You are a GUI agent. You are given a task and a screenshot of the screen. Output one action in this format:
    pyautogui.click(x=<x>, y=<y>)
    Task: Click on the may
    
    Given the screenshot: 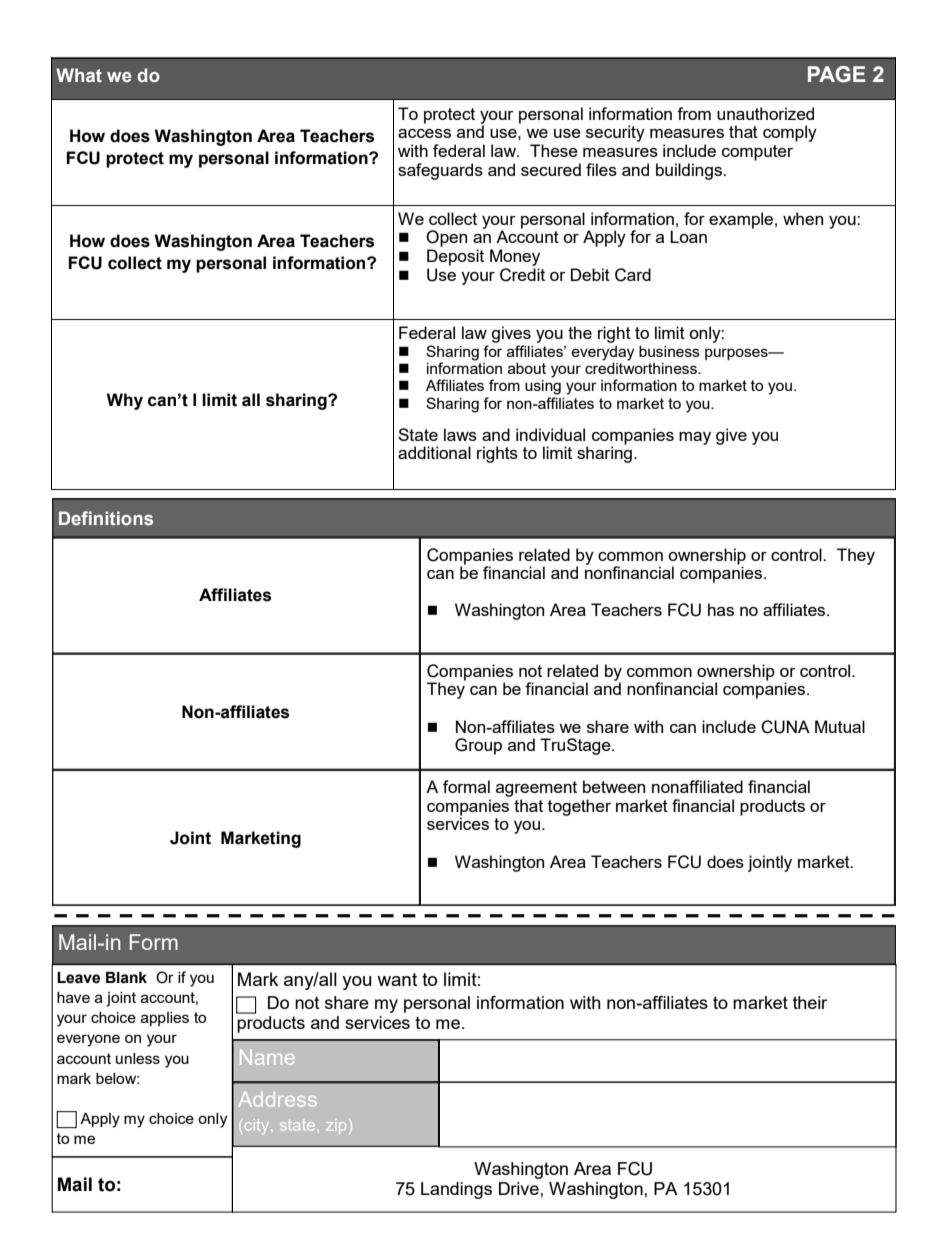 What is the action you would take?
    pyautogui.click(x=695, y=438)
